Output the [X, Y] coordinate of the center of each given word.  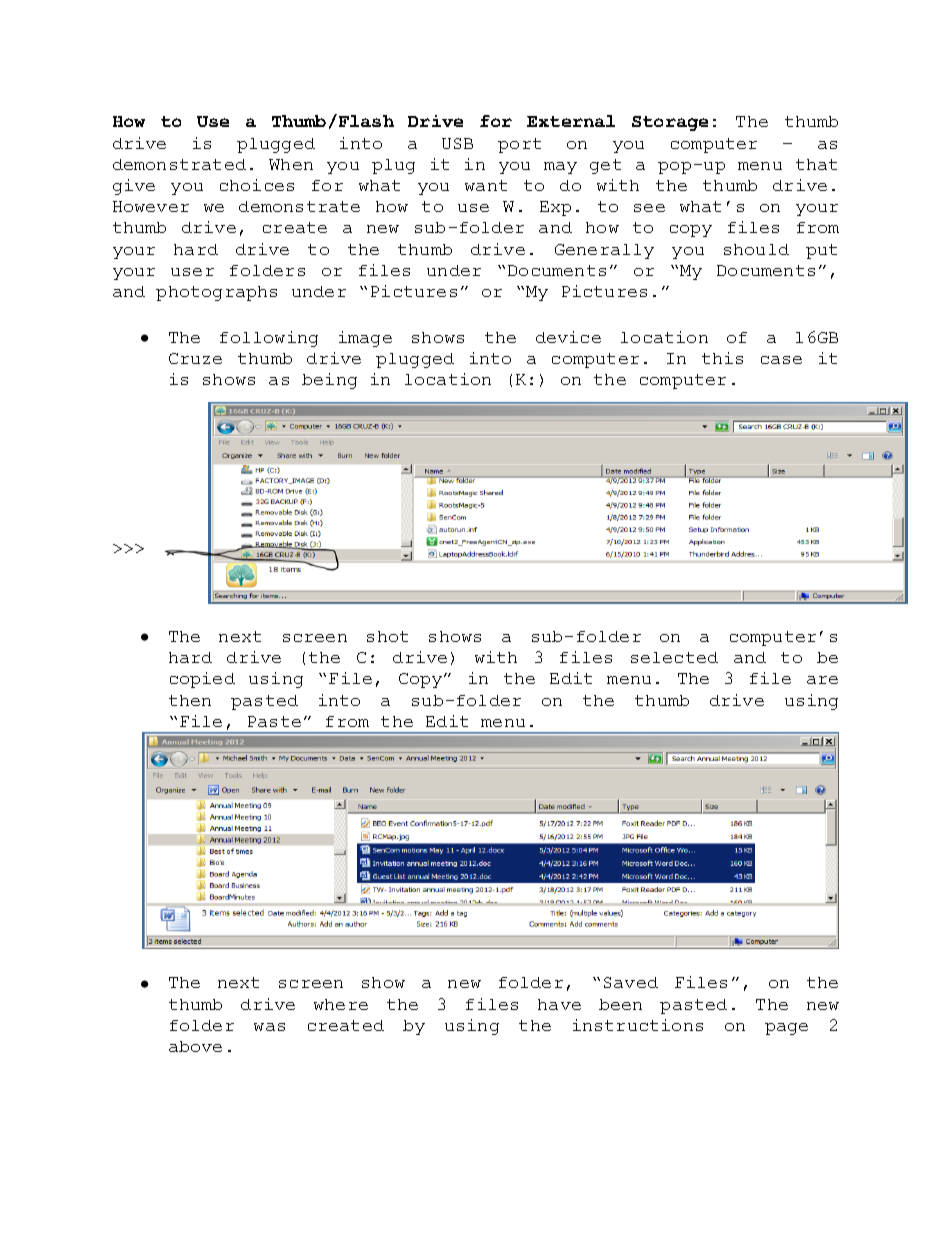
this [722, 358]
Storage [670, 123]
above [195, 1046]
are [822, 680]
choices [257, 185]
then [190, 700]
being [329, 381]
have [559, 1004]
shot [387, 636]
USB [457, 143]
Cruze [195, 358]
